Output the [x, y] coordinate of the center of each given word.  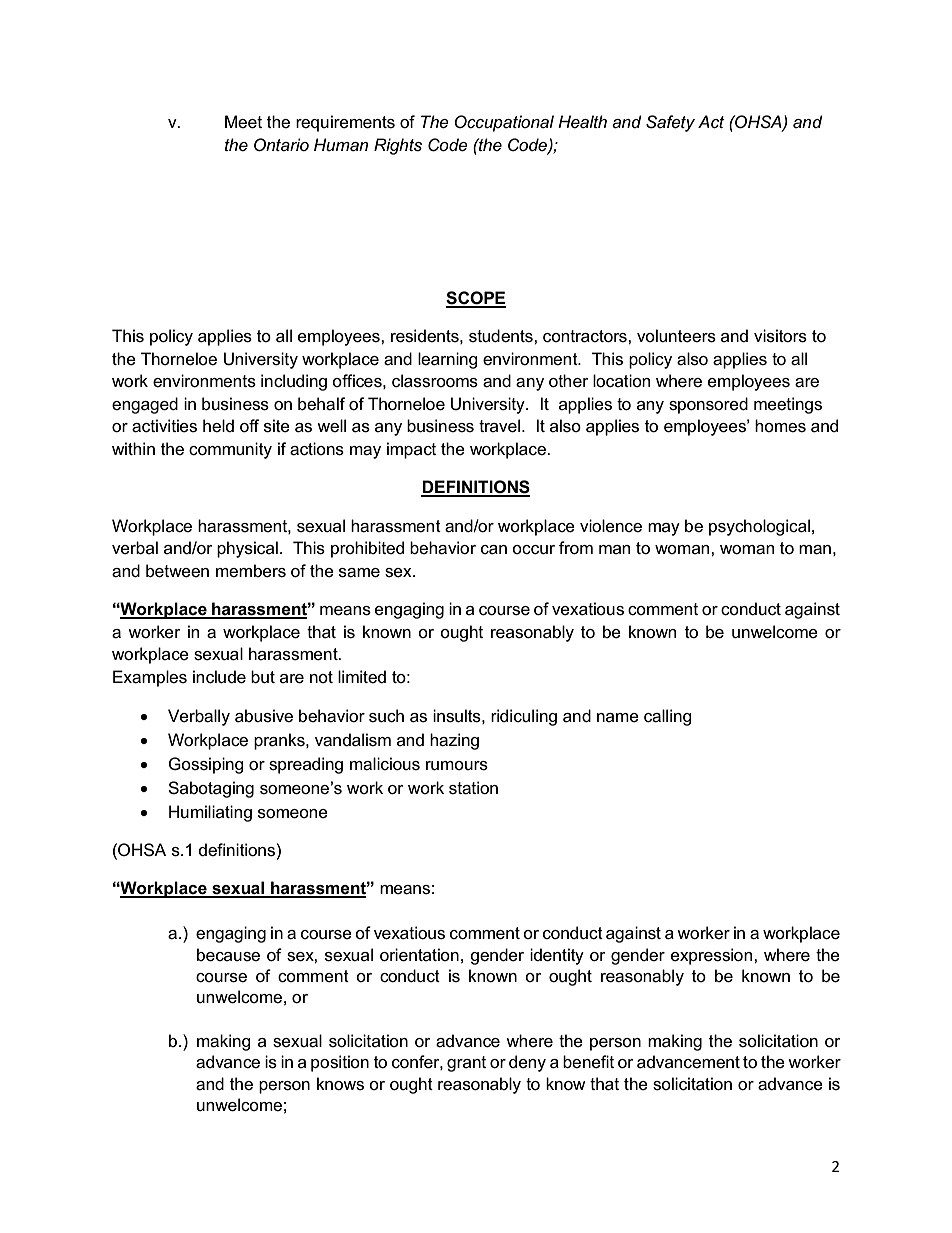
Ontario [281, 144]
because [228, 955]
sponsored [708, 405]
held [218, 425]
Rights [398, 146]
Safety [670, 123]
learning [448, 360]
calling [668, 717]
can [494, 550]
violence [611, 526]
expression [713, 956]
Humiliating [210, 813]
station [473, 788]
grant [466, 1064]
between [177, 571]
